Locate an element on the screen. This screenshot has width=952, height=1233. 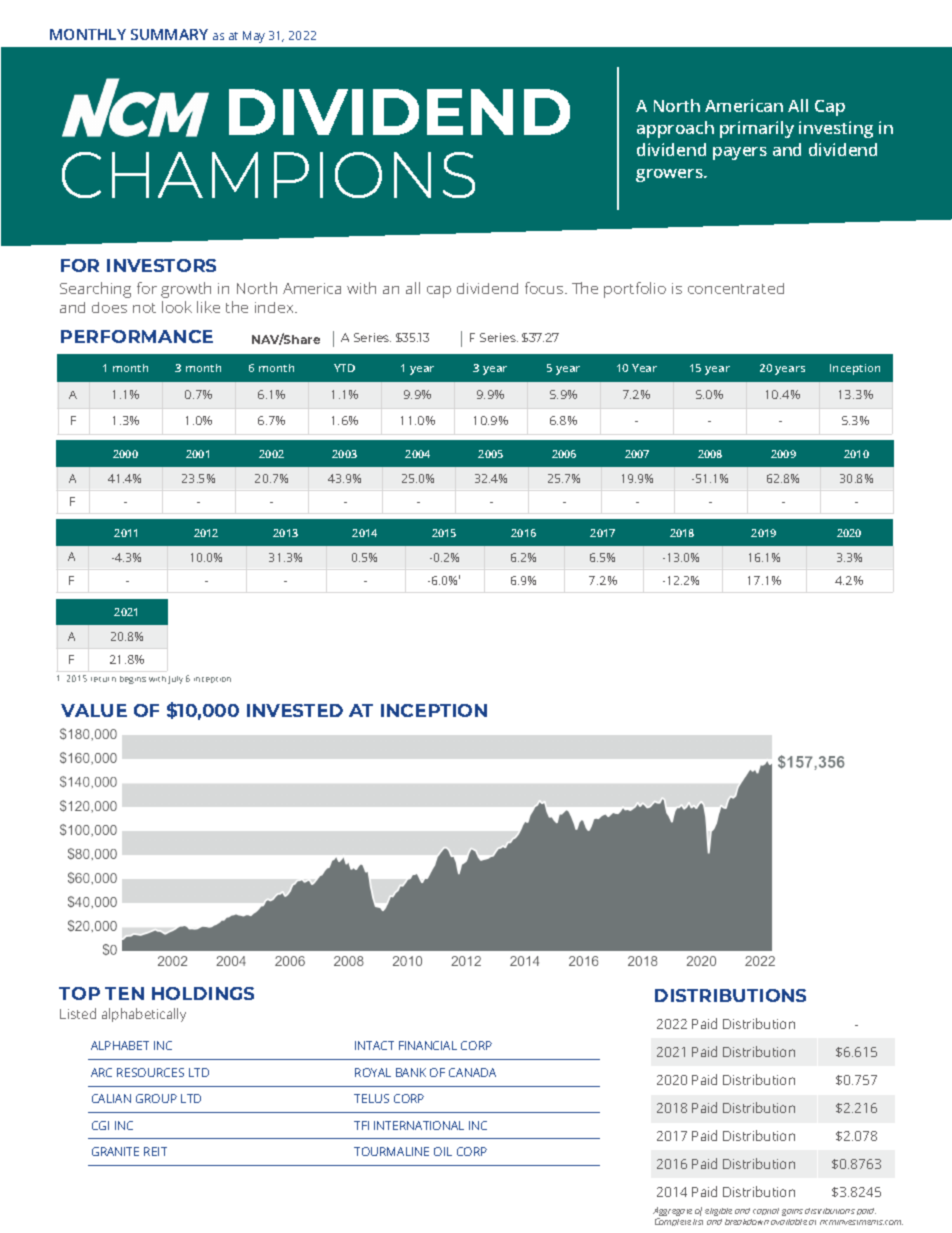
PERFORMANCE is located at coordinates (137, 336).
